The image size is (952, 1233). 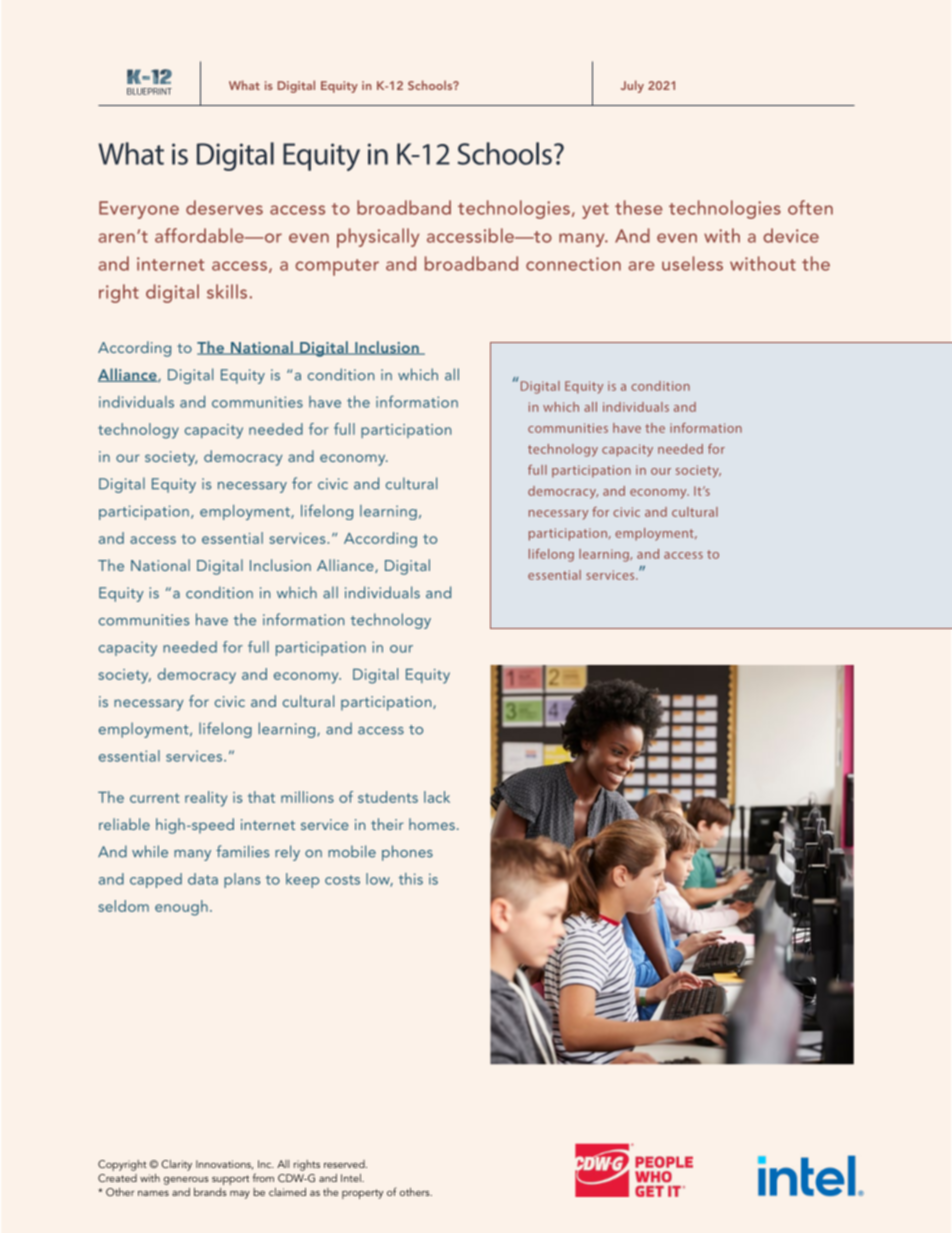 I want to click on physically, so click(x=378, y=238).
